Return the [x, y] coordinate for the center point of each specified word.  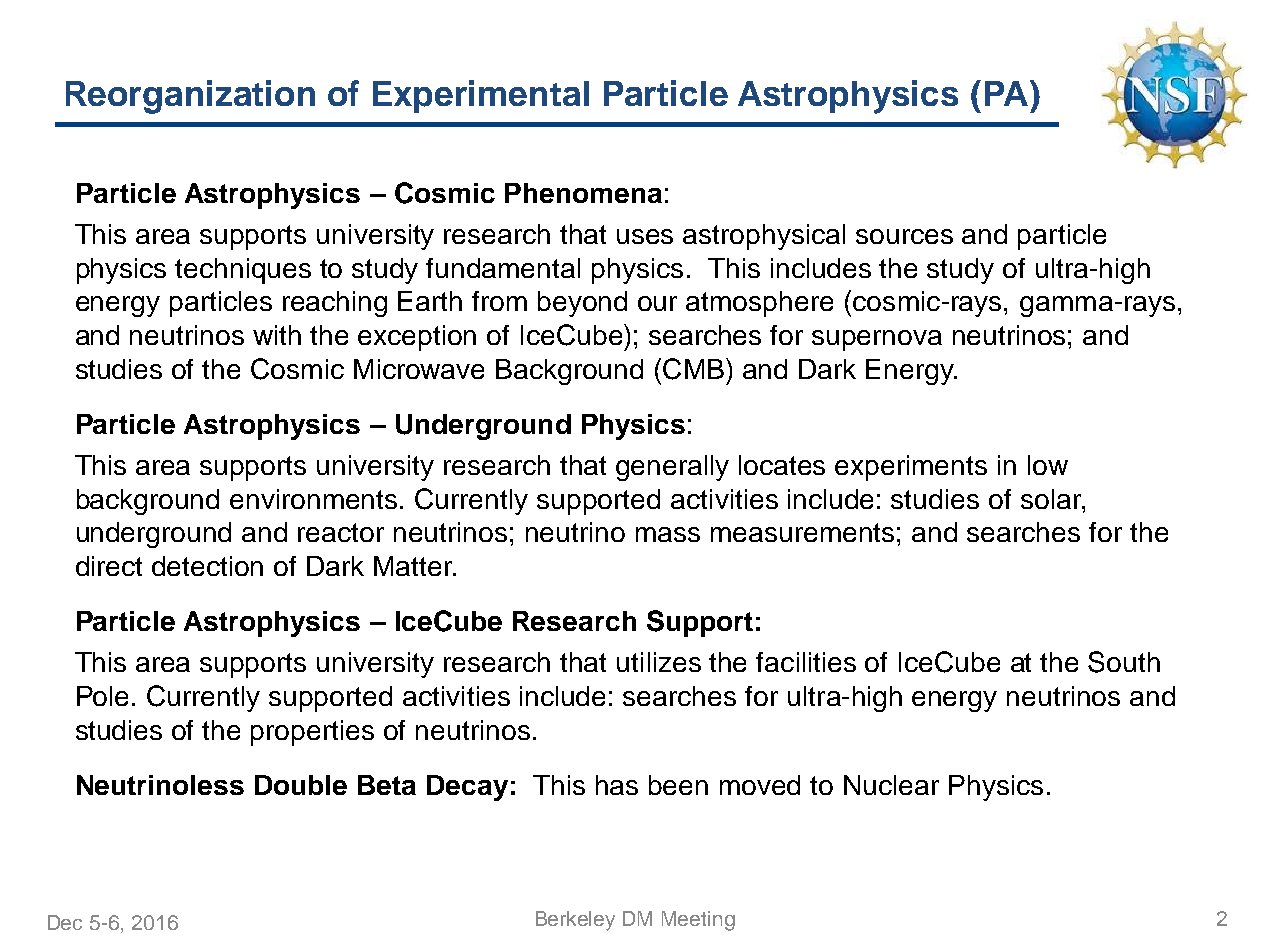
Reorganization [190, 97]
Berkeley [575, 921]
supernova [877, 340]
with [277, 335]
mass [668, 534]
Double [301, 785]
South [1124, 662]
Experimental [481, 96]
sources [904, 236]
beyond [582, 304]
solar [1052, 499]
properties [312, 733]
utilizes [659, 662]
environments [313, 499]
